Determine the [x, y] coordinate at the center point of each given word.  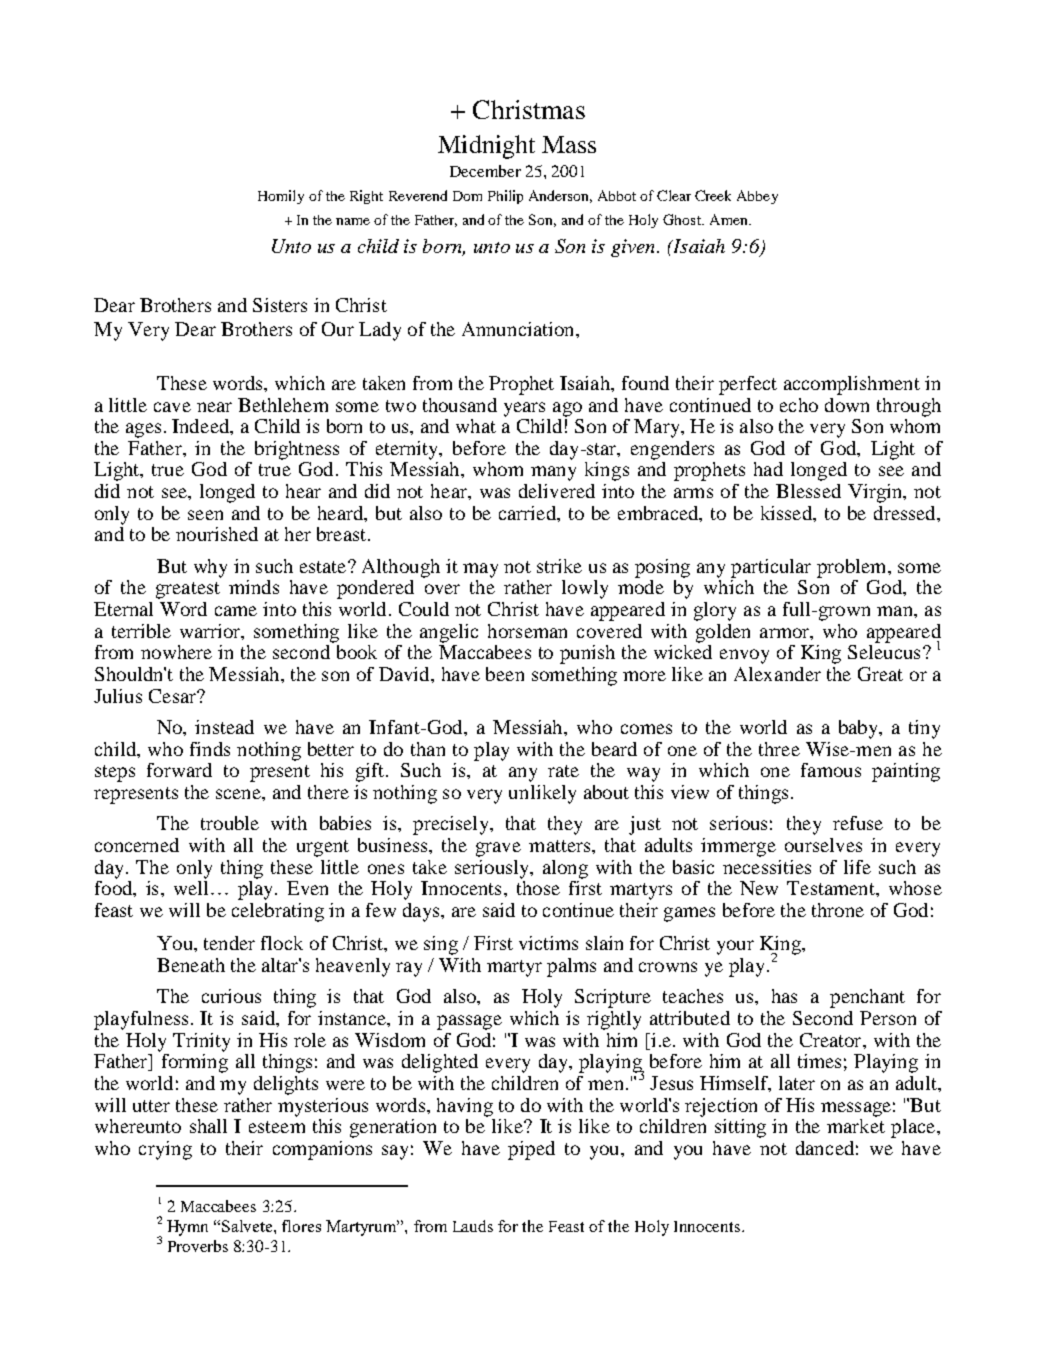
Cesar [173, 696]
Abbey [757, 197]
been [505, 674]
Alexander [777, 674]
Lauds [473, 1226]
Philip [505, 197]
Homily [281, 197]
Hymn [187, 1228]
